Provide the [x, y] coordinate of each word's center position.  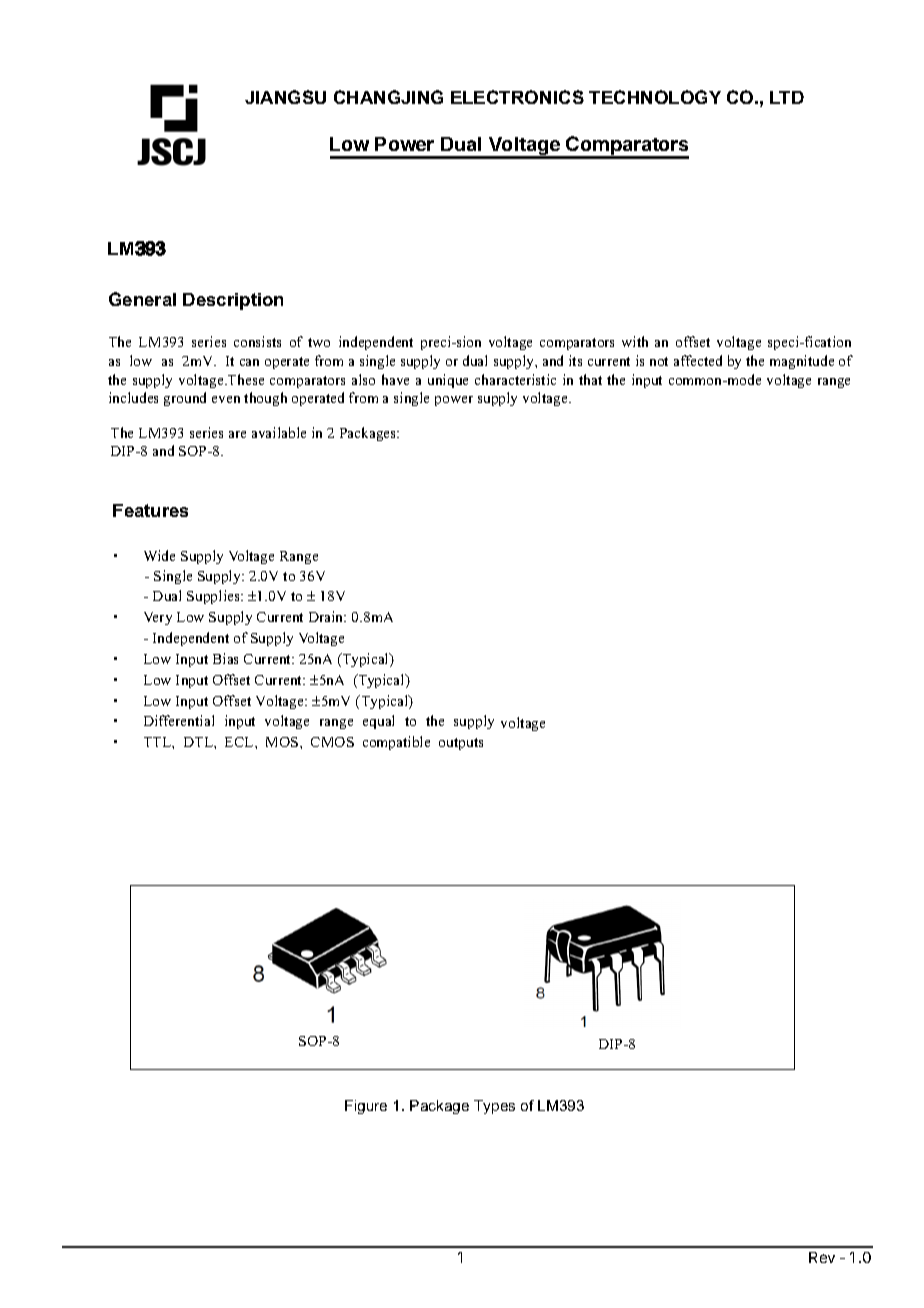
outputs [461, 744]
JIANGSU [285, 97]
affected [698, 360]
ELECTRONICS [517, 97]
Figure [366, 1107]
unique [448, 381]
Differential [179, 720]
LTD [787, 97]
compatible [396, 743]
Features [150, 510]
